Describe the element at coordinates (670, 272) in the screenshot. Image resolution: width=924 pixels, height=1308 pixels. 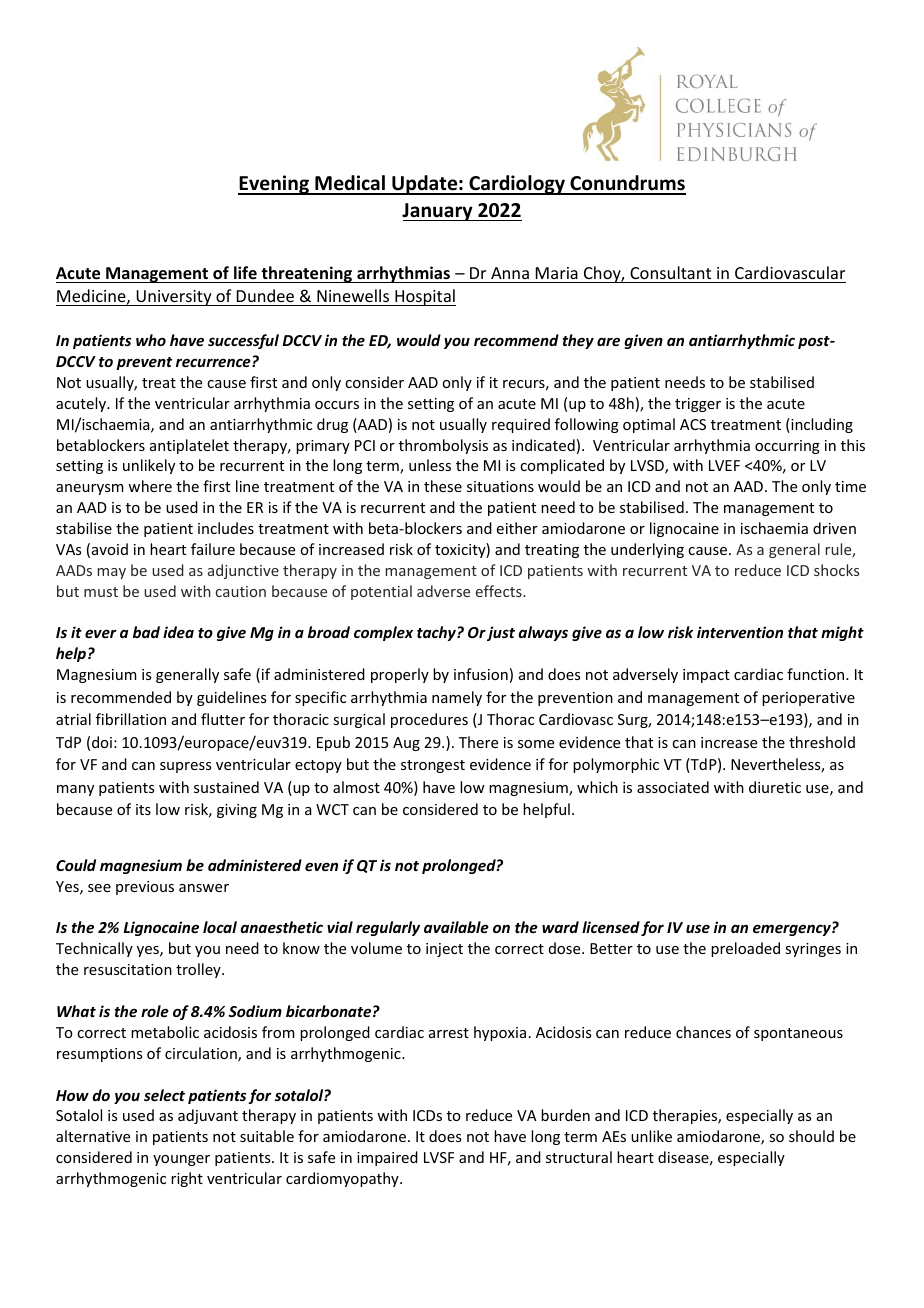
I see `Consultant` at that location.
